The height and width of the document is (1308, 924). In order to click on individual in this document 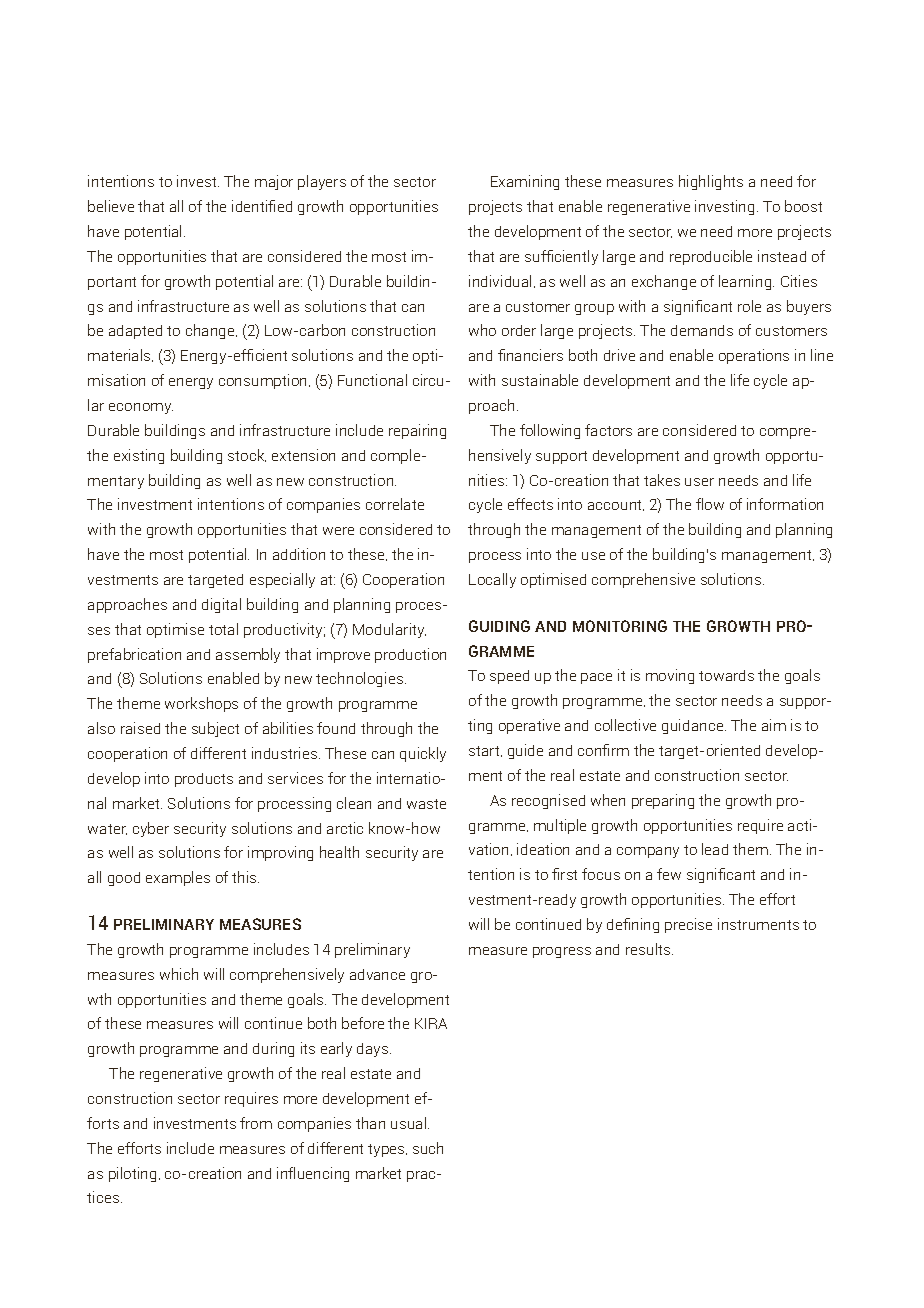, I will do `click(500, 281)`.
